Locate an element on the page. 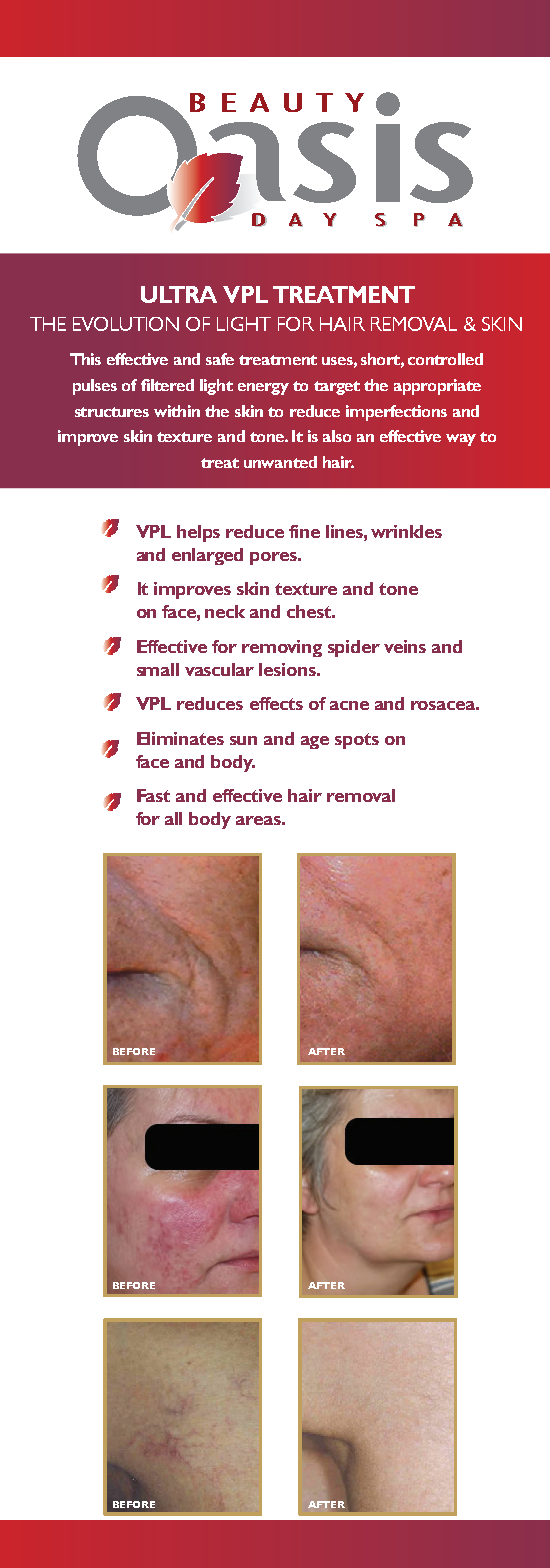 Image resolution: width=550 pixels, height=1568 pixels. wrinkles is located at coordinates (406, 531).
